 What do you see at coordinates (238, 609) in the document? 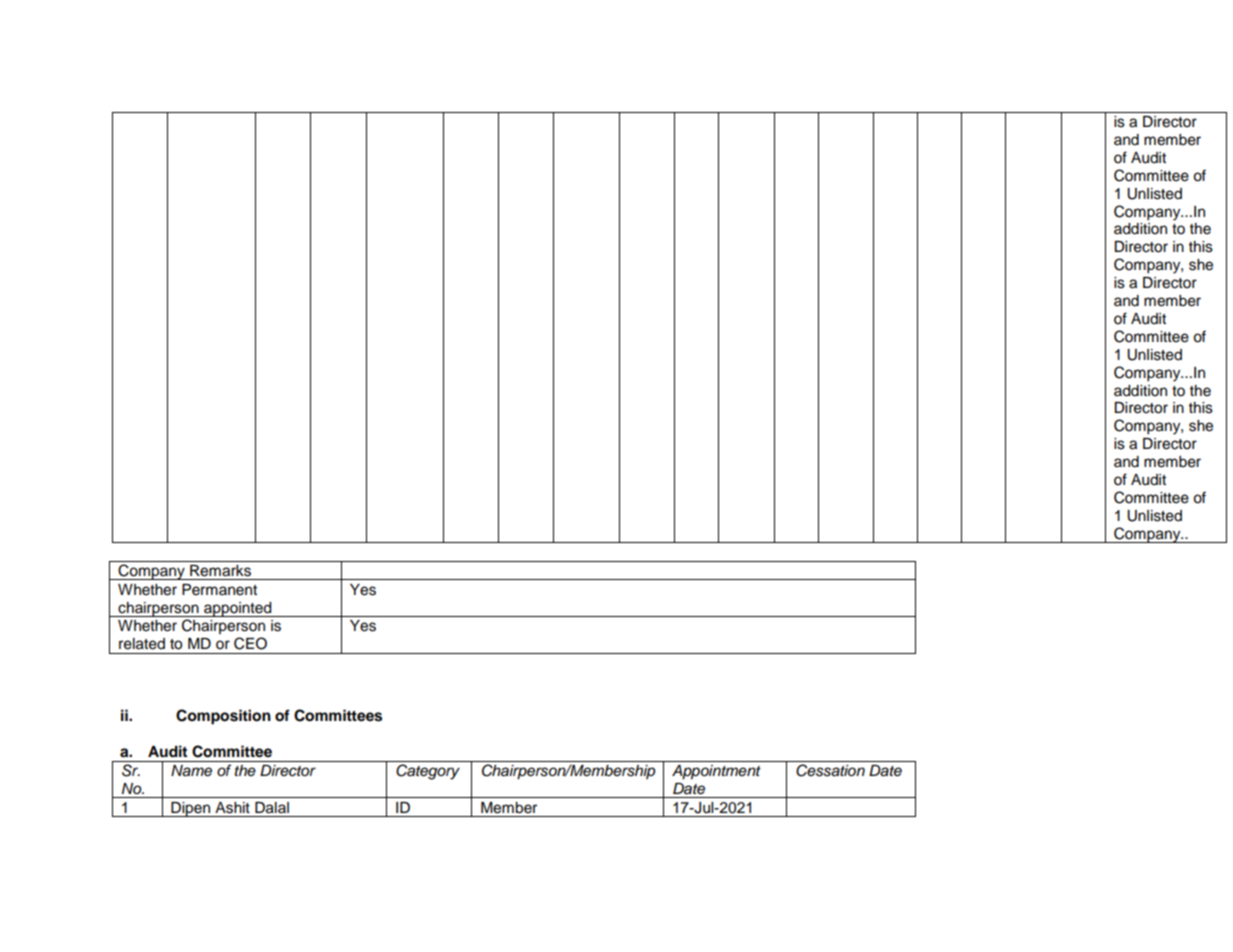
I see `appointed` at bounding box center [238, 609].
